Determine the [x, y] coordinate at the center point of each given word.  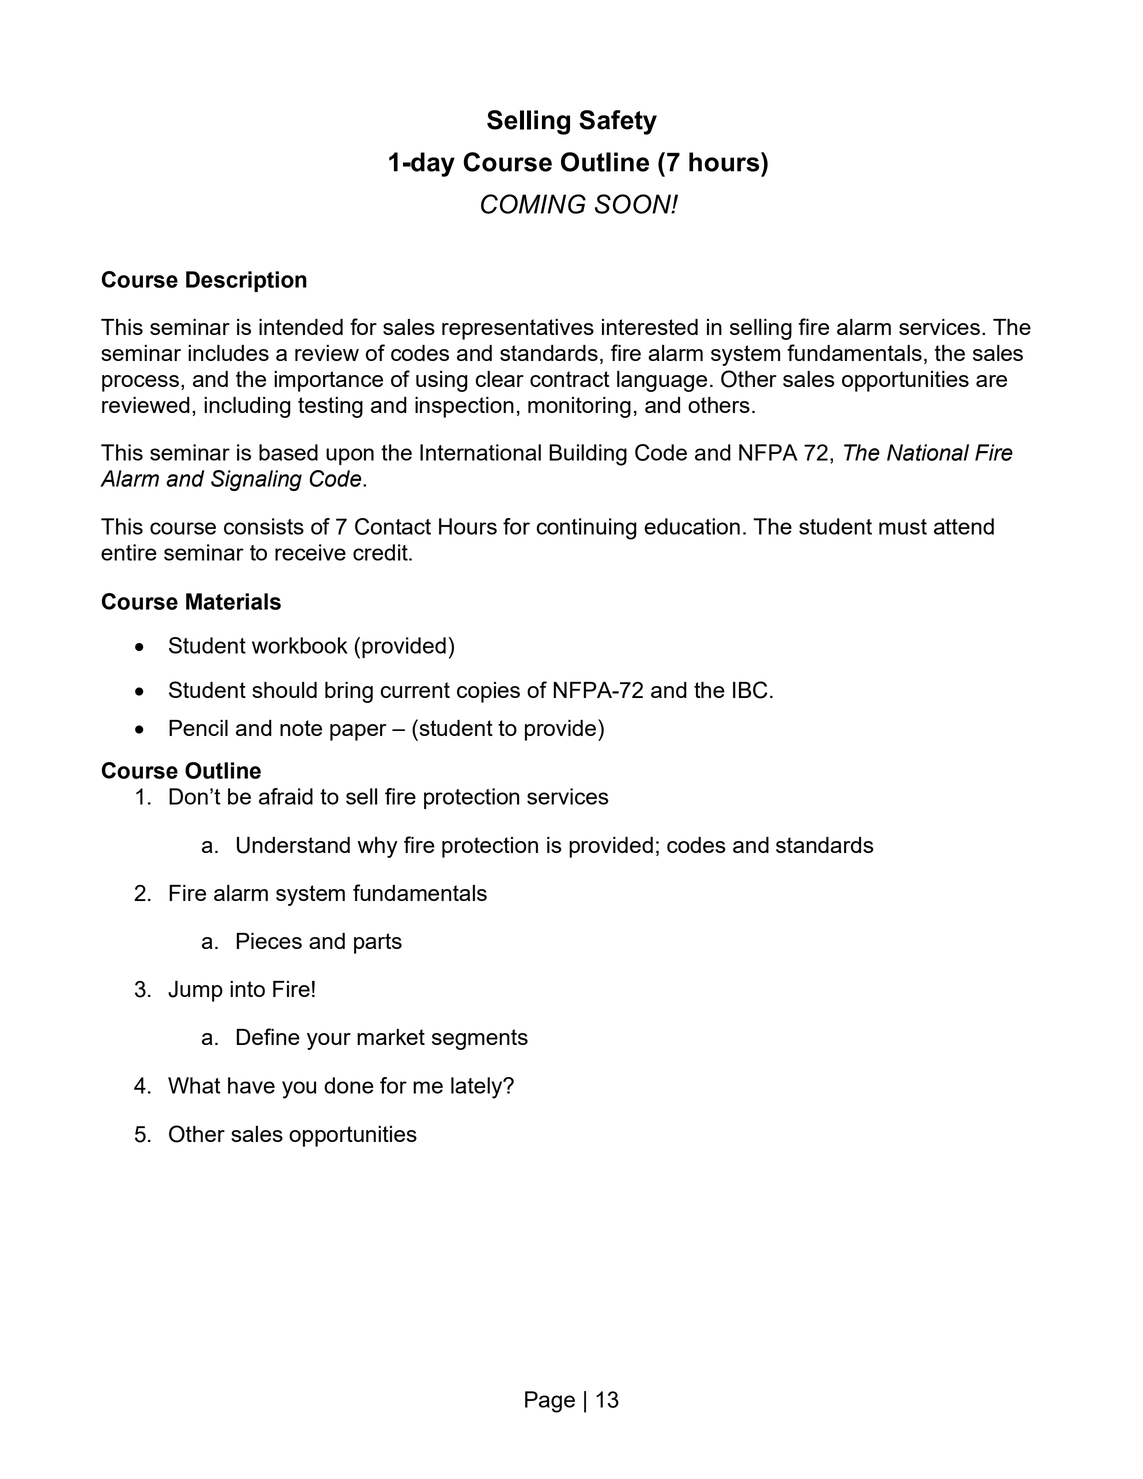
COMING [533, 204]
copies [488, 692]
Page [550, 1402]
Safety [618, 122]
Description [246, 281]
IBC [750, 690]
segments [480, 1039]
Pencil [198, 728]
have [251, 1085]
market [391, 1037]
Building [588, 455]
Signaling [256, 480]
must [903, 527]
